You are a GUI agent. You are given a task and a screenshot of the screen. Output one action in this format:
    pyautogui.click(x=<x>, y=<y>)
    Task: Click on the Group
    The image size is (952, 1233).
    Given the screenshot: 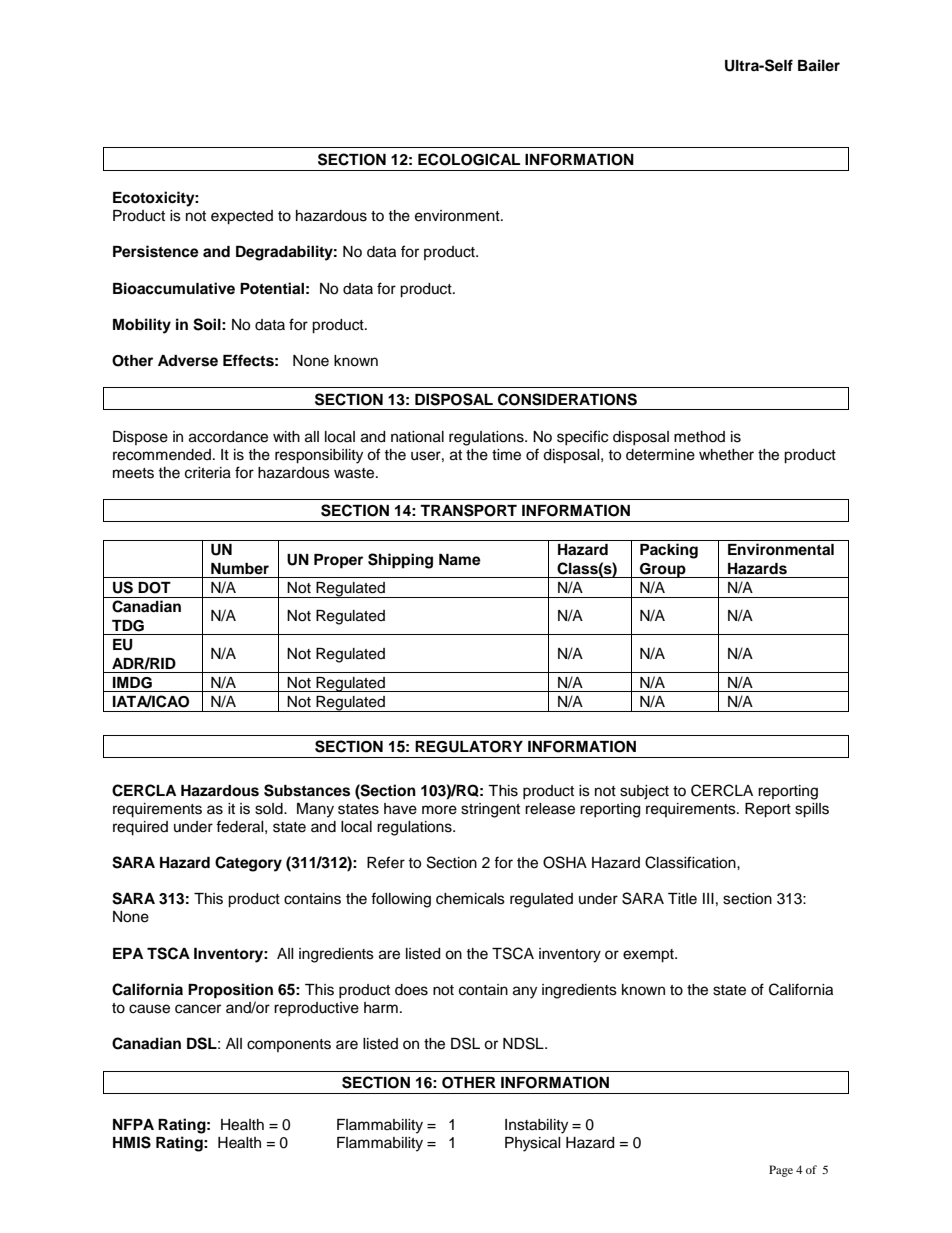 What is the action you would take?
    pyautogui.click(x=663, y=570)
